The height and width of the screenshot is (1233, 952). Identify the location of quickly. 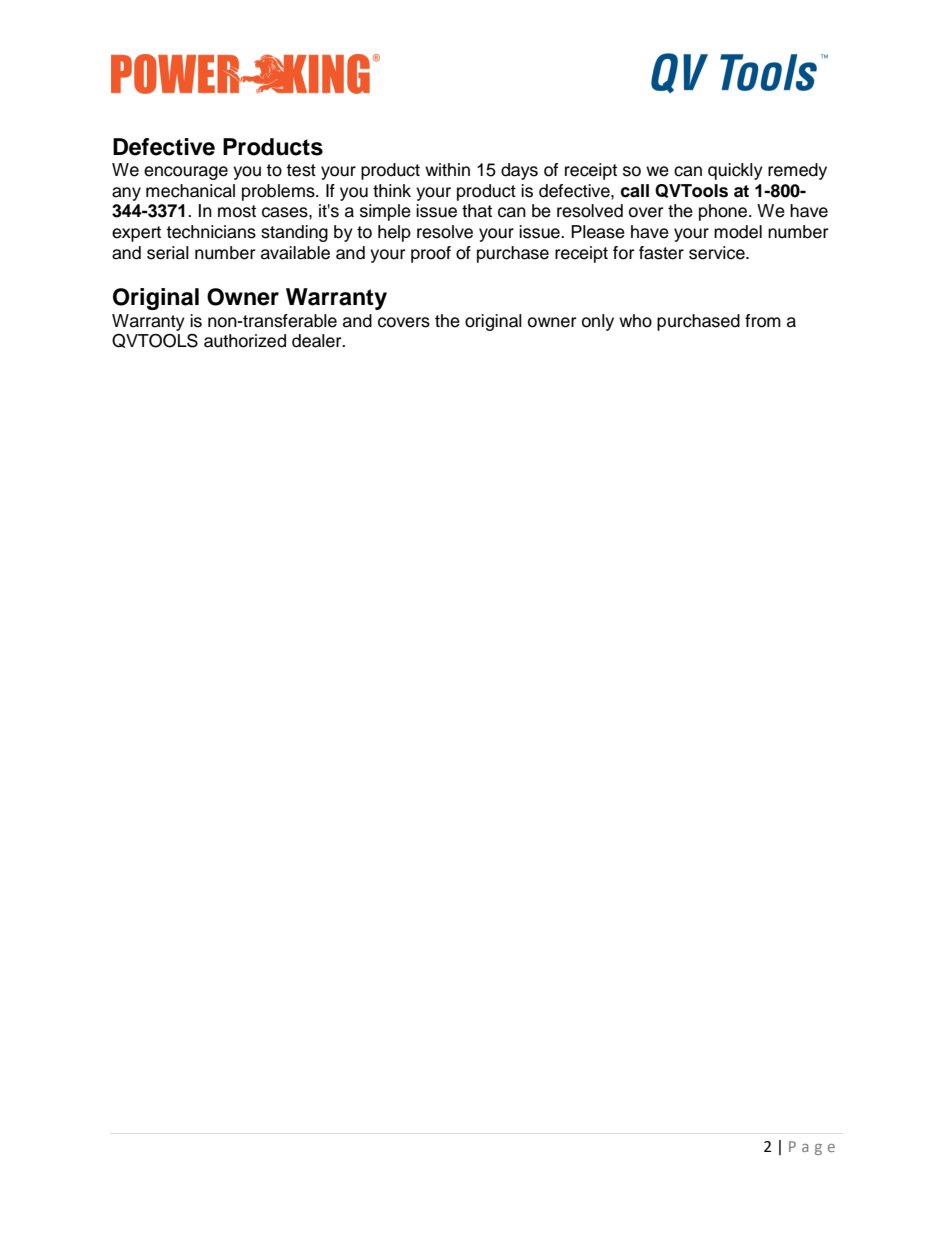
(735, 171).
